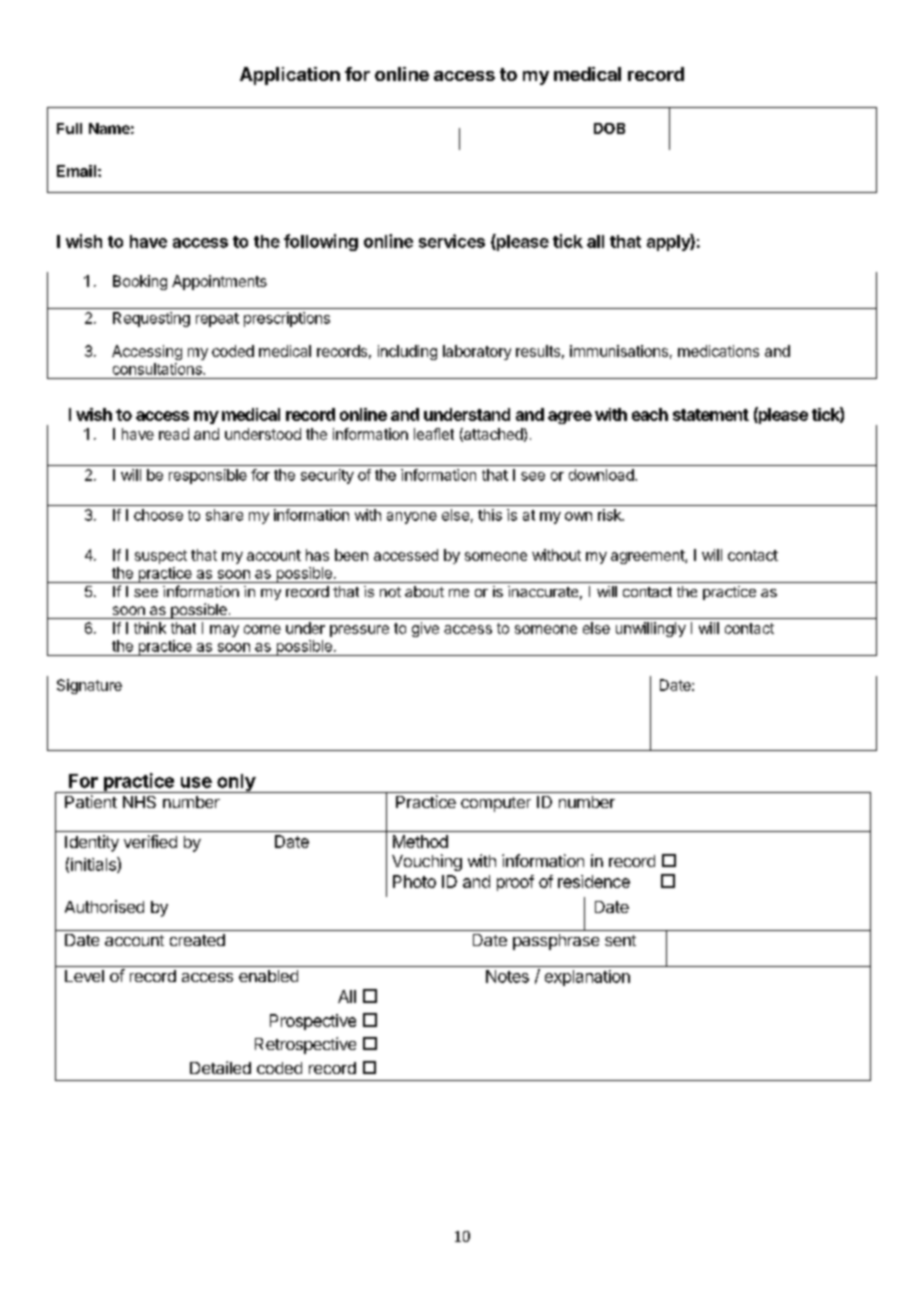  I want to click on Detailed, so click(220, 1067).
